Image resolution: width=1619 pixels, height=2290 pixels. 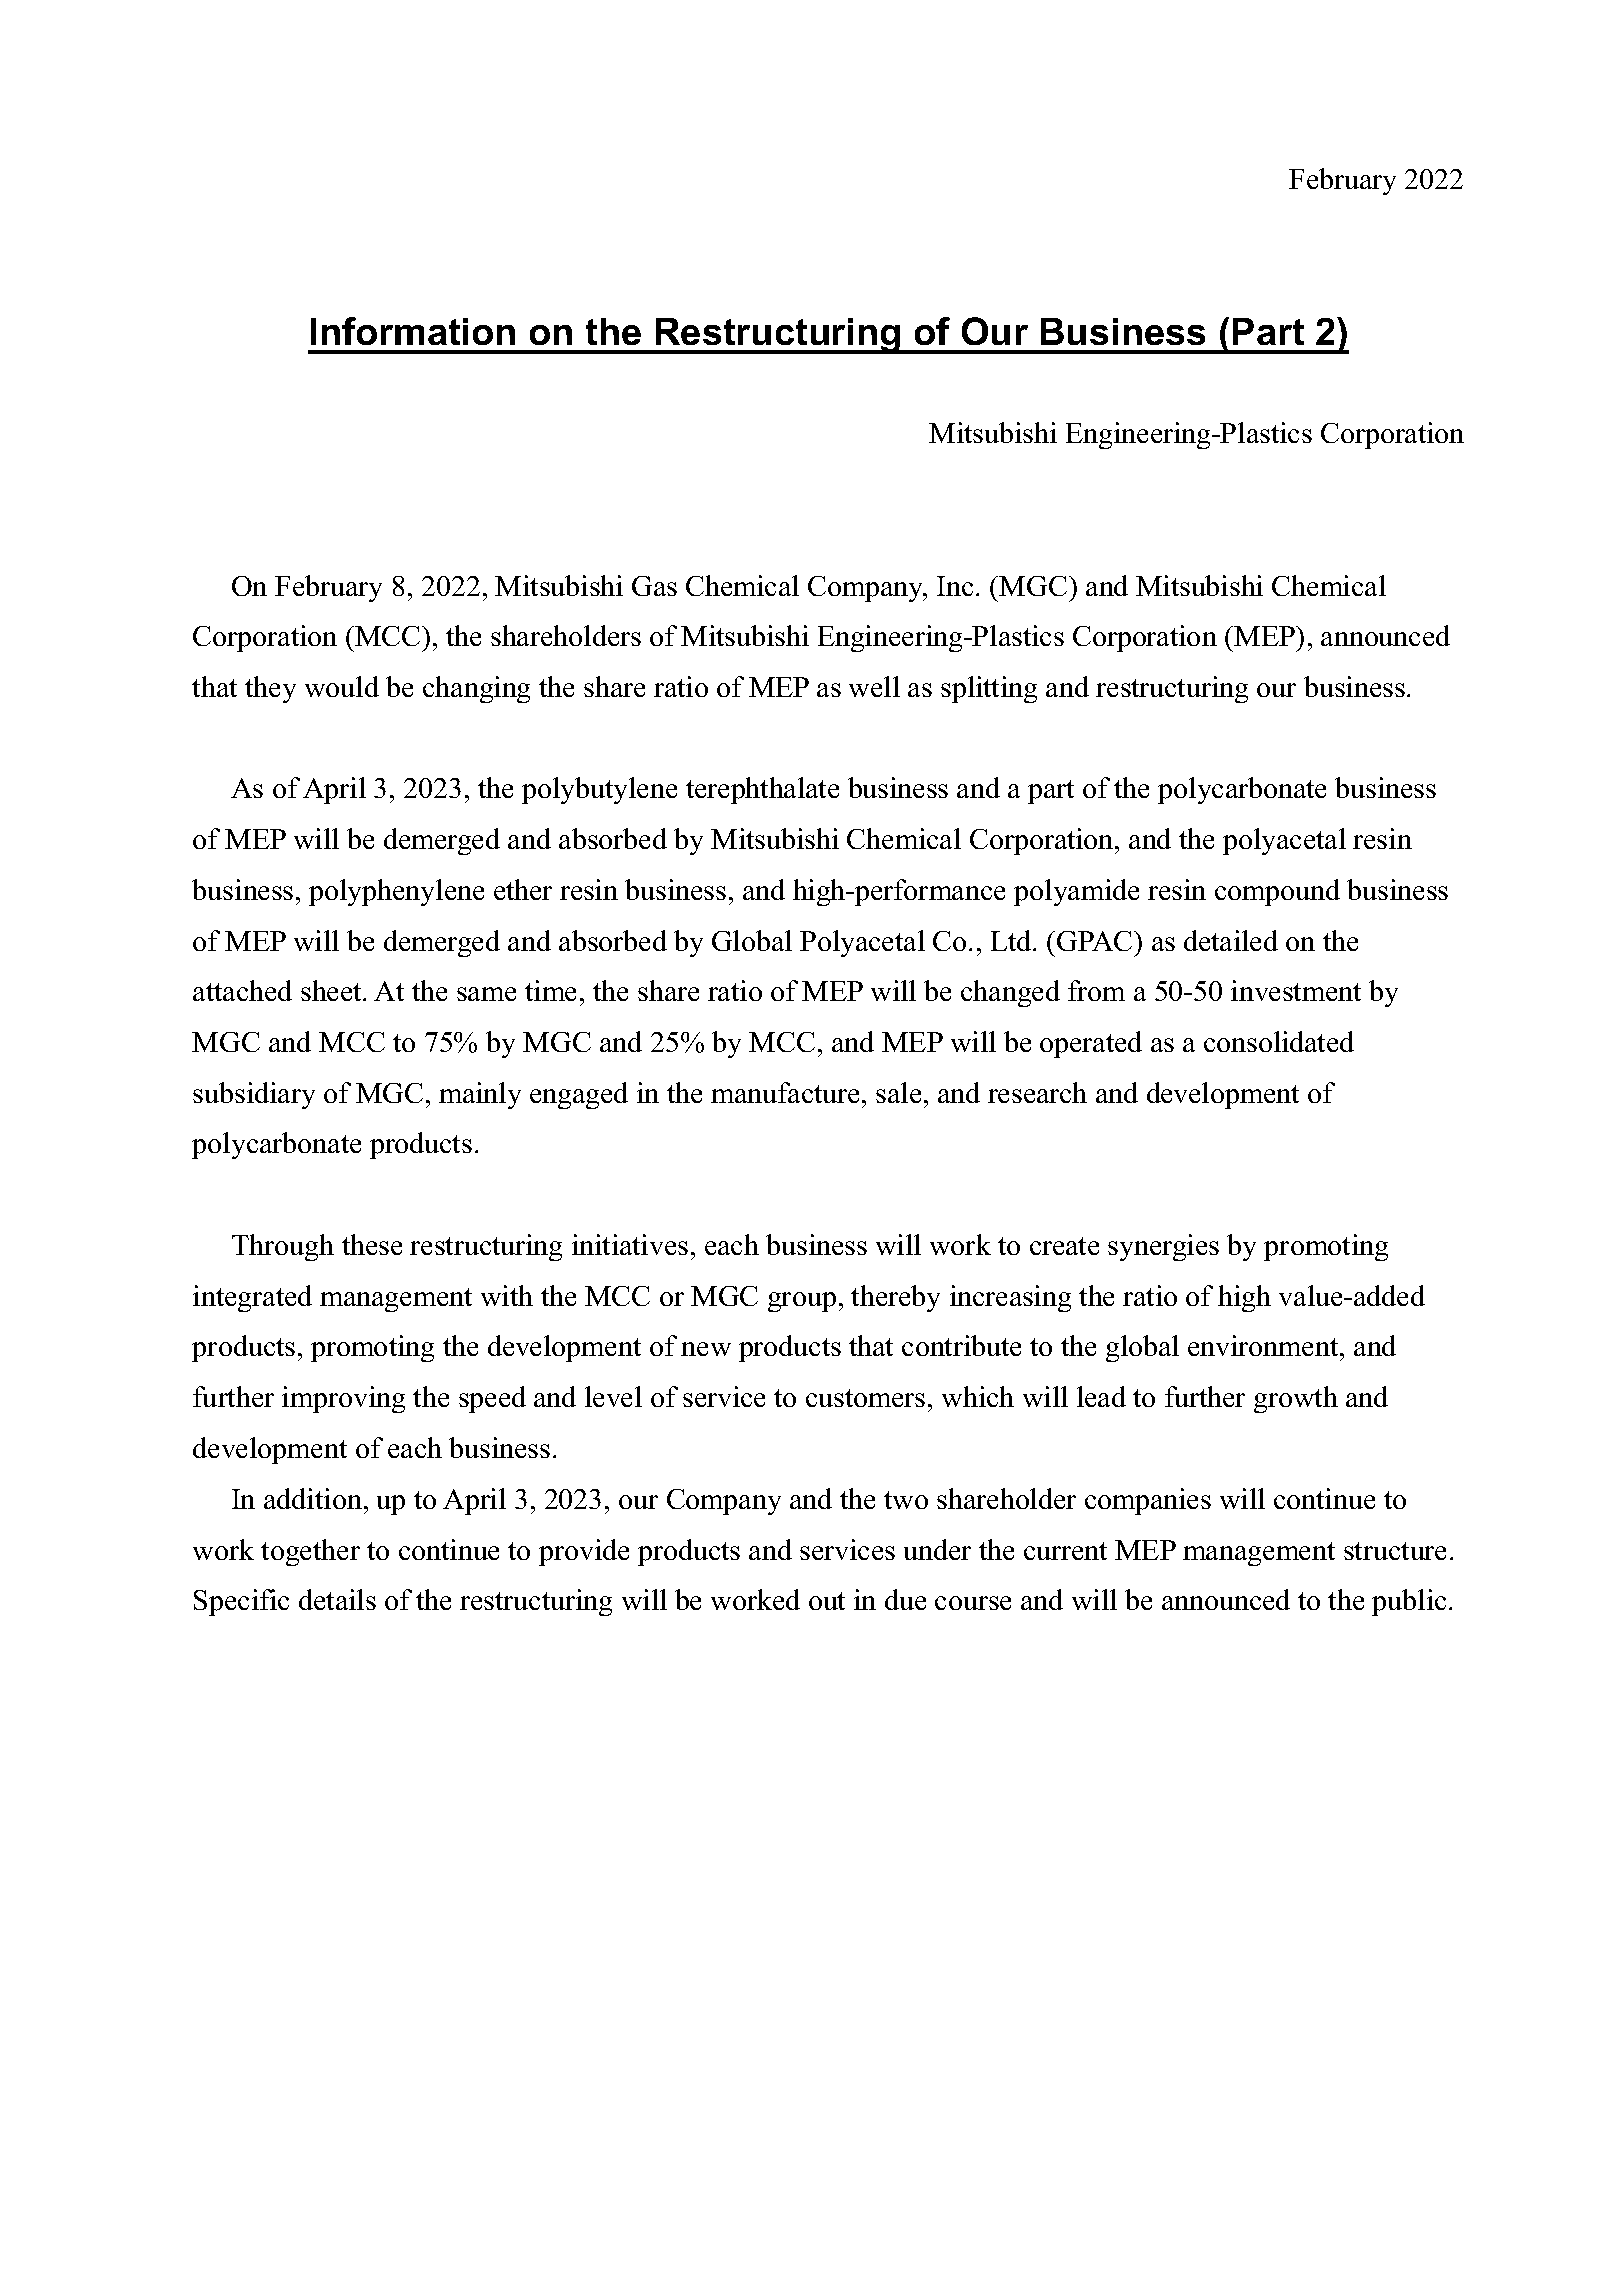 I want to click on terephthalate, so click(x=762, y=790).
